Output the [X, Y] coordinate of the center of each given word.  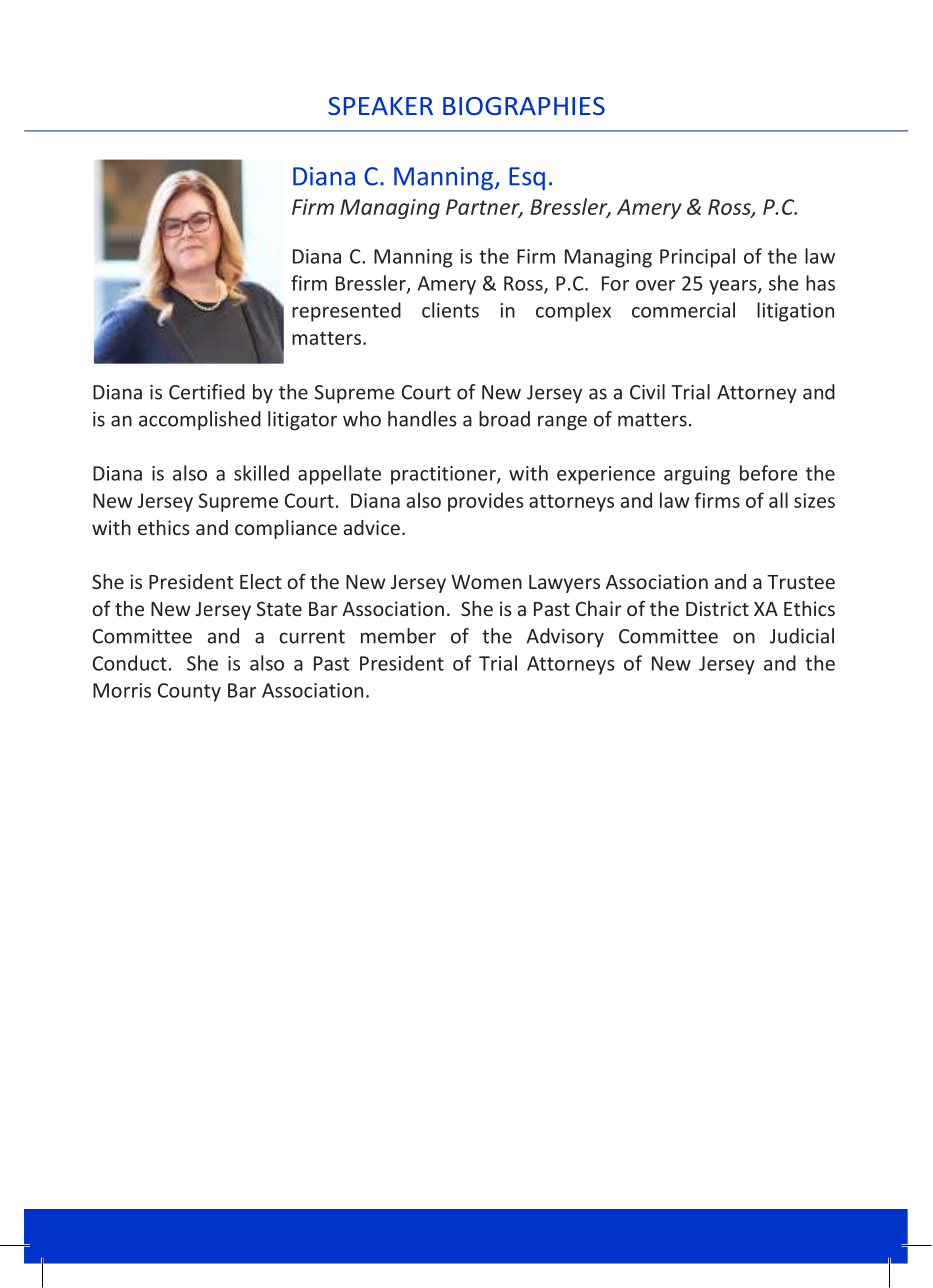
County [189, 692]
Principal [697, 258]
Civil [647, 392]
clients [450, 310]
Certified [207, 392]
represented [346, 312]
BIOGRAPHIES [524, 106]
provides [486, 502]
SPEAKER [380, 106]
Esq [527, 178]
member [398, 636]
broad [504, 419]
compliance [286, 529]
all [778, 500]
